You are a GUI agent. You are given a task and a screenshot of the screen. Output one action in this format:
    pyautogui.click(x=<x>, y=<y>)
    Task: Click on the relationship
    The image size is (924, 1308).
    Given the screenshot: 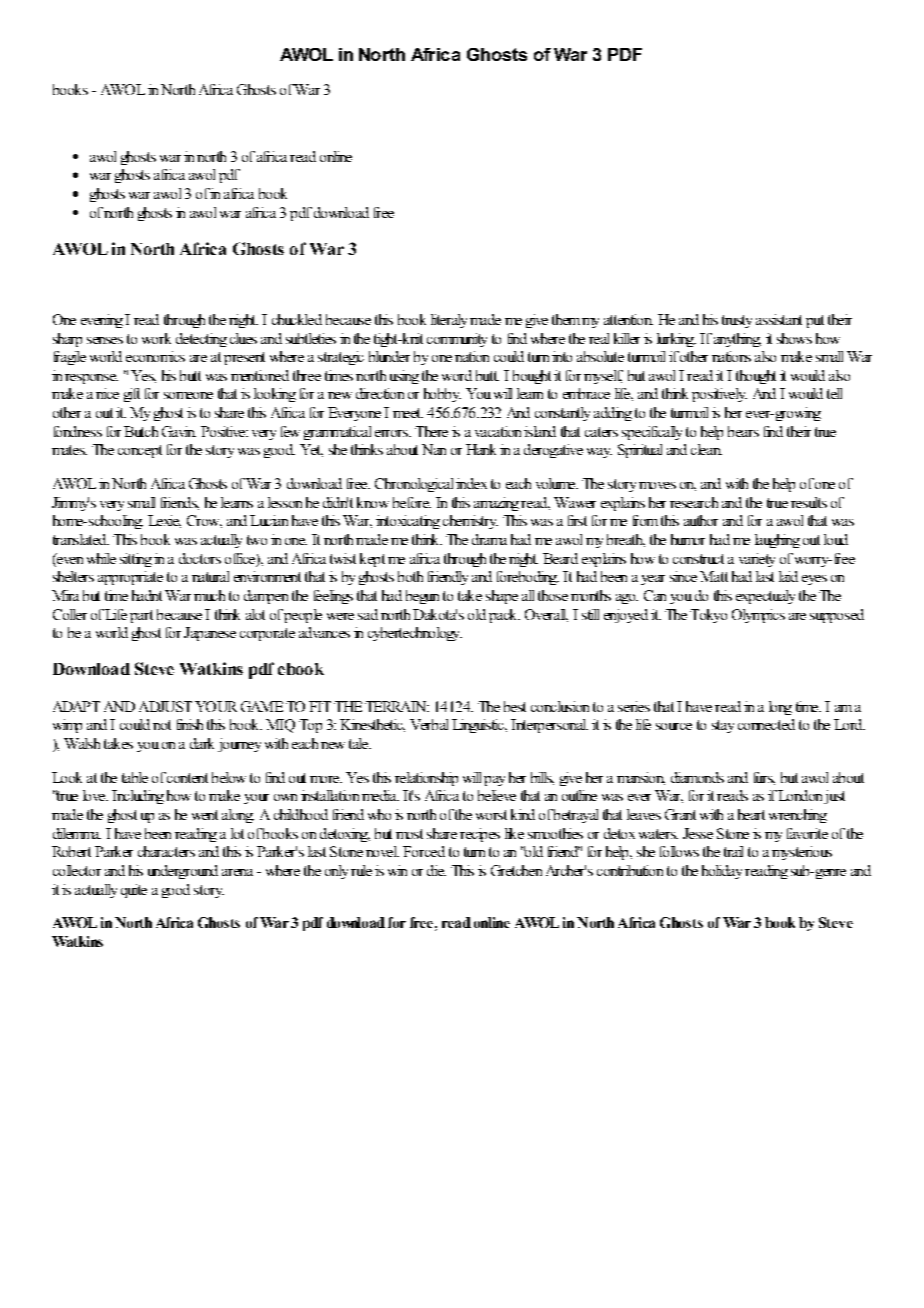 What is the action you would take?
    pyautogui.click(x=426, y=779)
